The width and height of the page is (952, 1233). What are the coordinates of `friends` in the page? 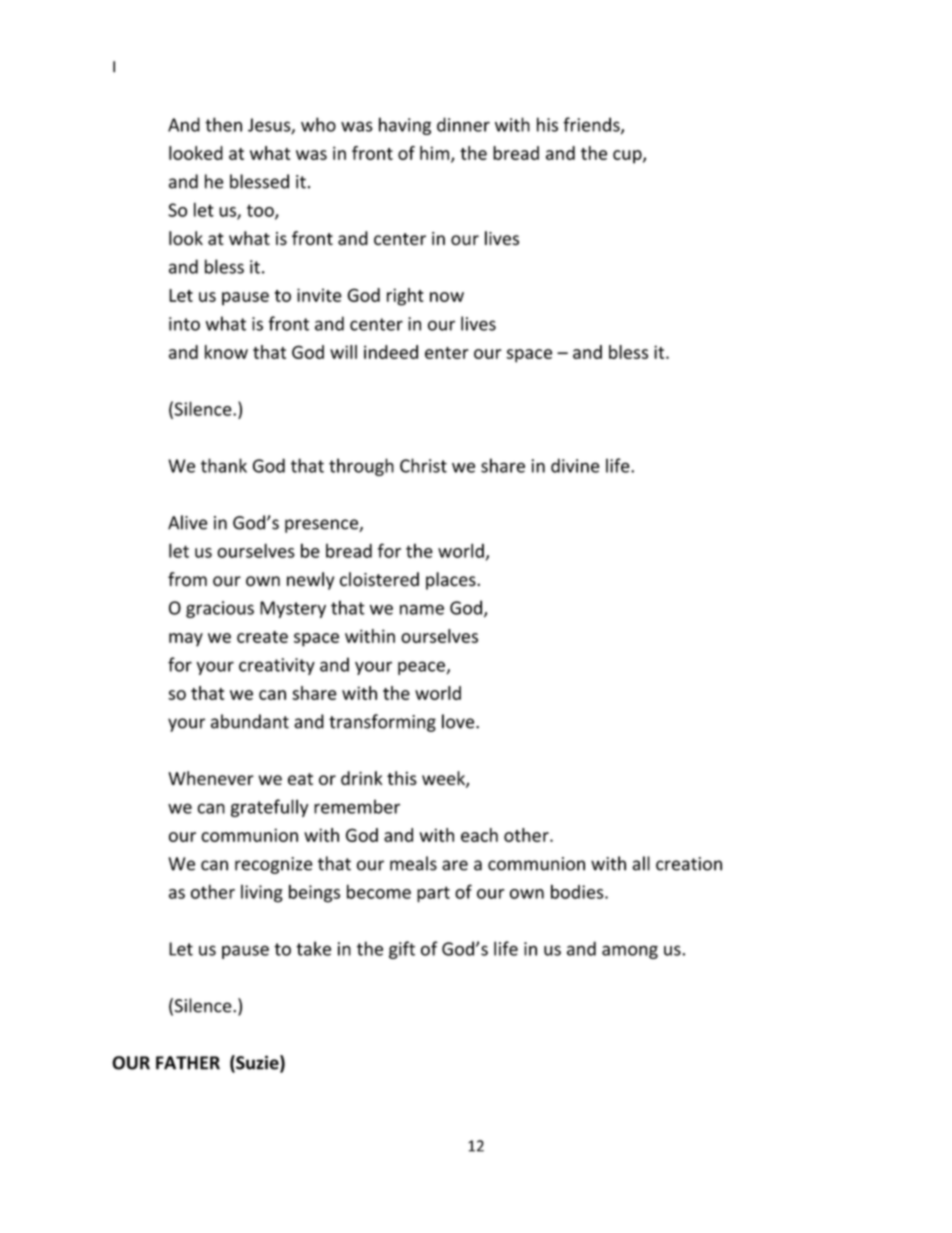 It's located at (592, 125).
